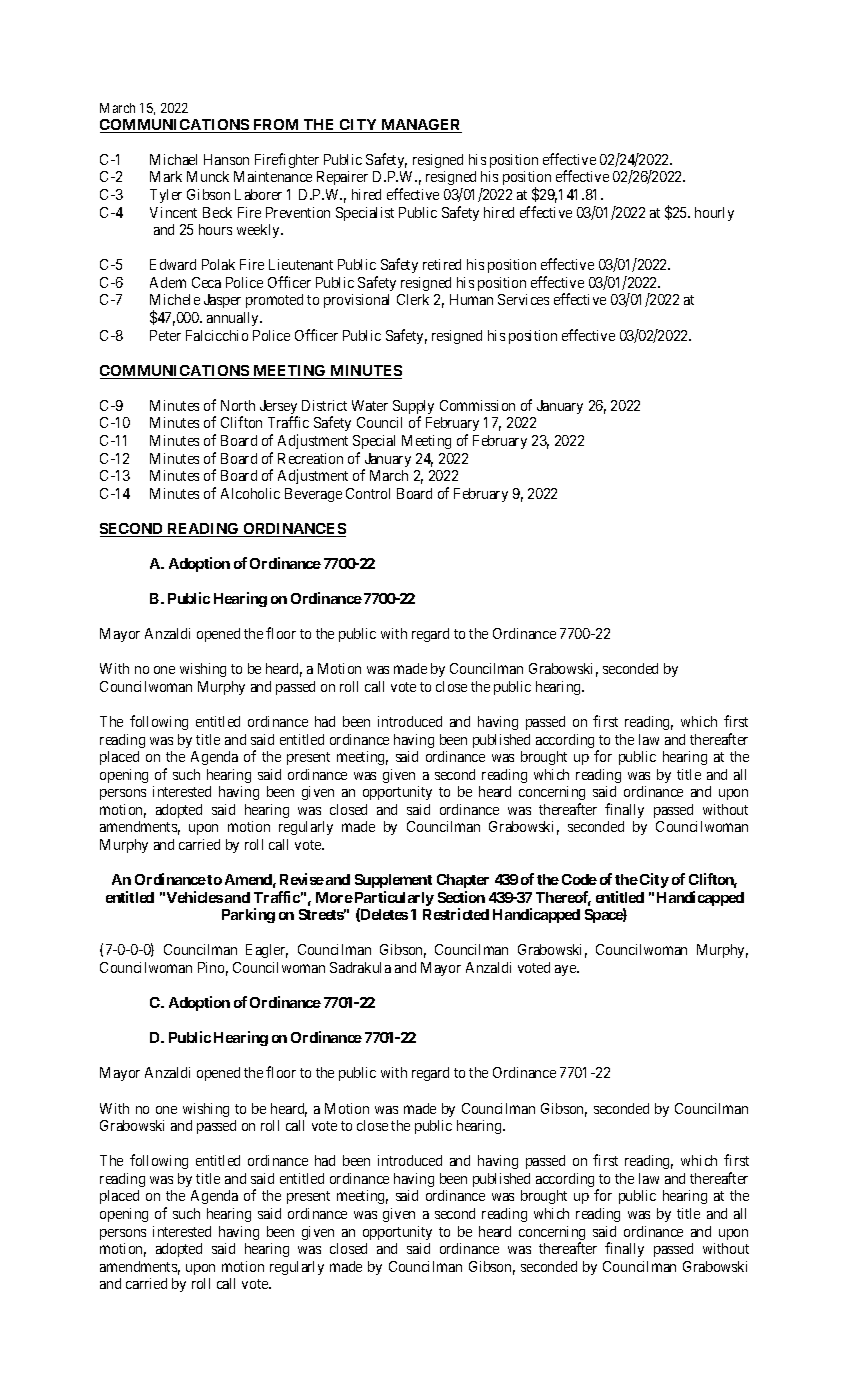 This screenshot has width=849, height=1400. Describe the element at coordinates (248, 915) in the screenshot. I see `Parking` at that location.
